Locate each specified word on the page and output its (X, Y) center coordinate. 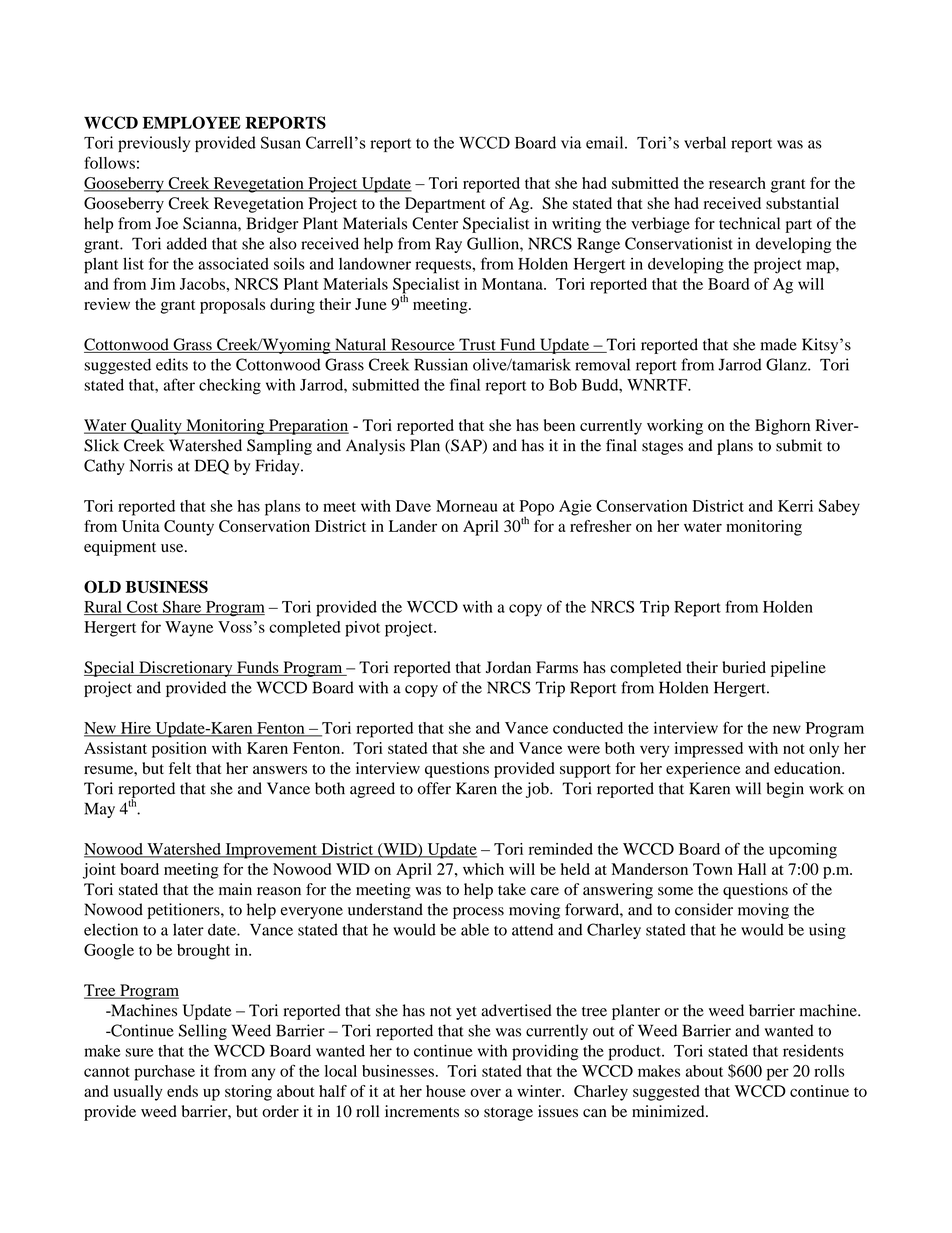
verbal (705, 142)
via (571, 142)
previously (154, 144)
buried (744, 667)
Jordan (508, 667)
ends (182, 1091)
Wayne (189, 629)
